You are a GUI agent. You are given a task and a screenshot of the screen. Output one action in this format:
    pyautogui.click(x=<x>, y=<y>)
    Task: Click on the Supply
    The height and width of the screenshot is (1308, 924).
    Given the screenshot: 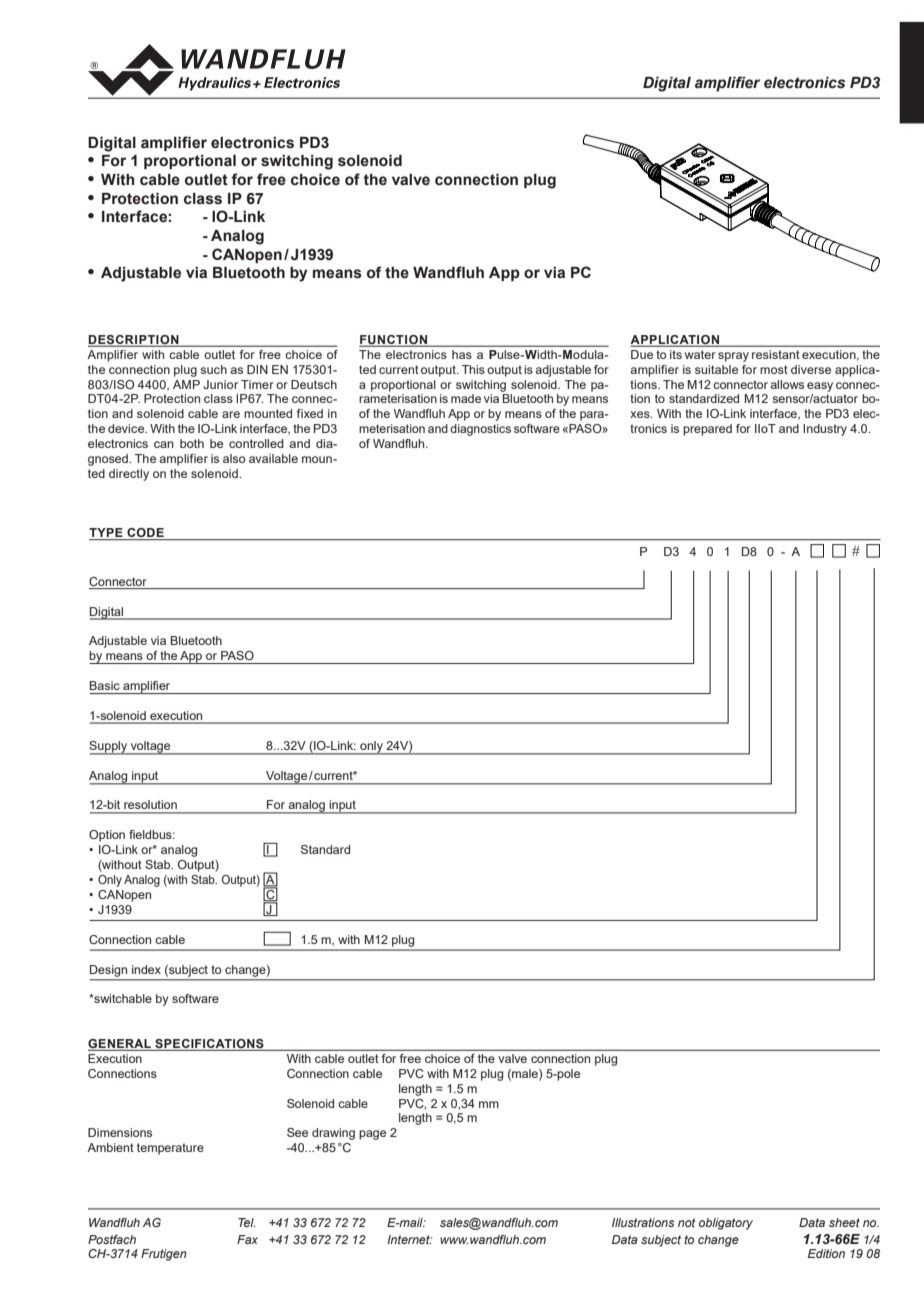 What is the action you would take?
    pyautogui.click(x=109, y=748)
